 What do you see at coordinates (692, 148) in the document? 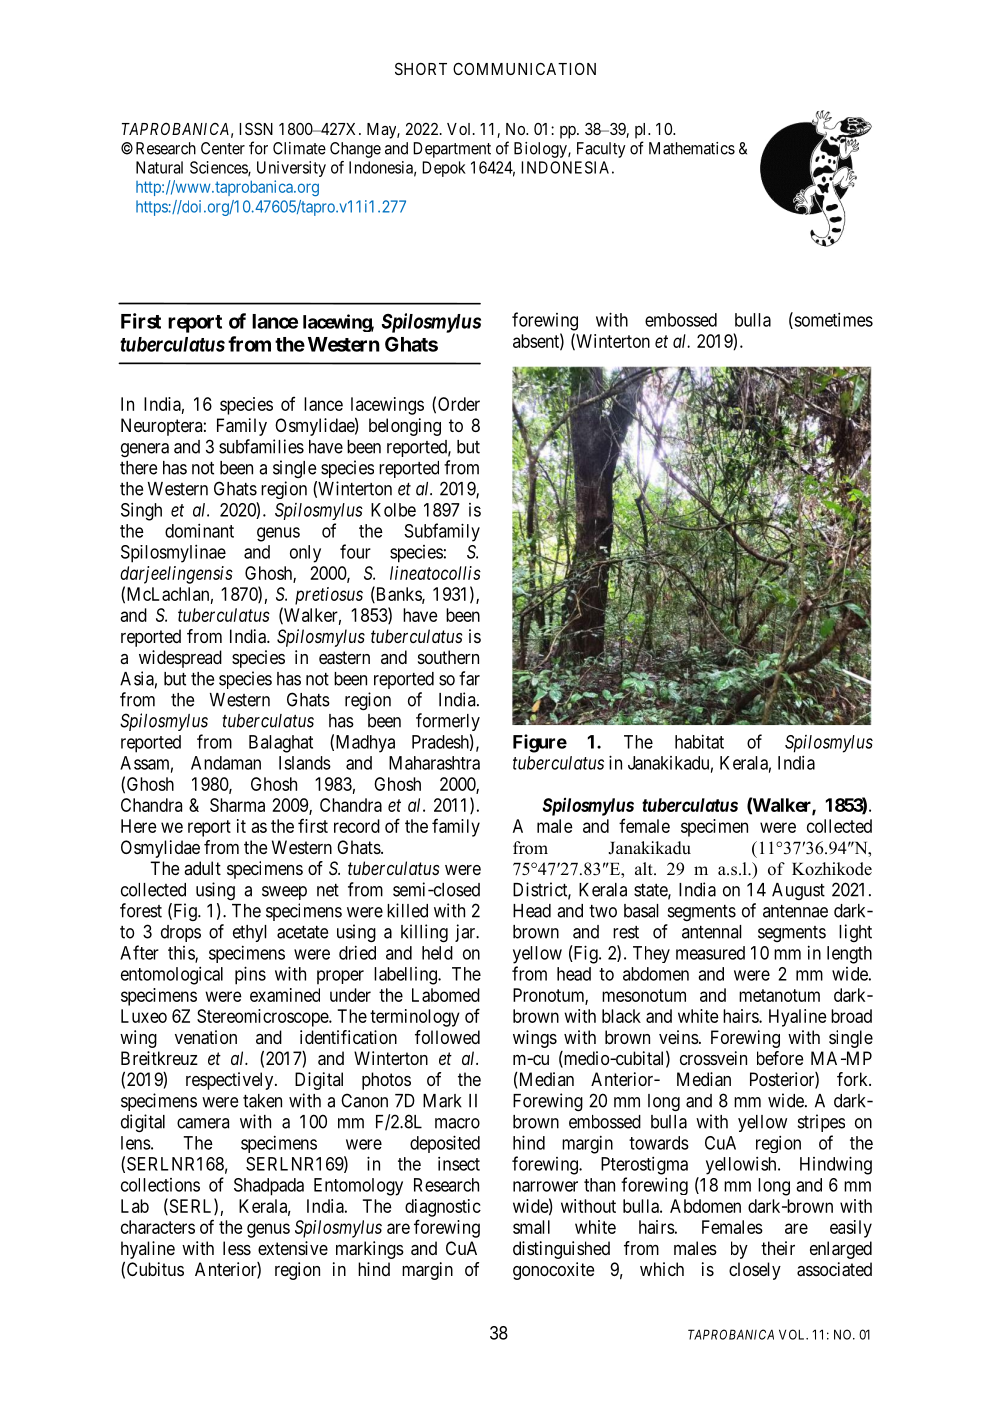
I see `Mathematics` at bounding box center [692, 148].
